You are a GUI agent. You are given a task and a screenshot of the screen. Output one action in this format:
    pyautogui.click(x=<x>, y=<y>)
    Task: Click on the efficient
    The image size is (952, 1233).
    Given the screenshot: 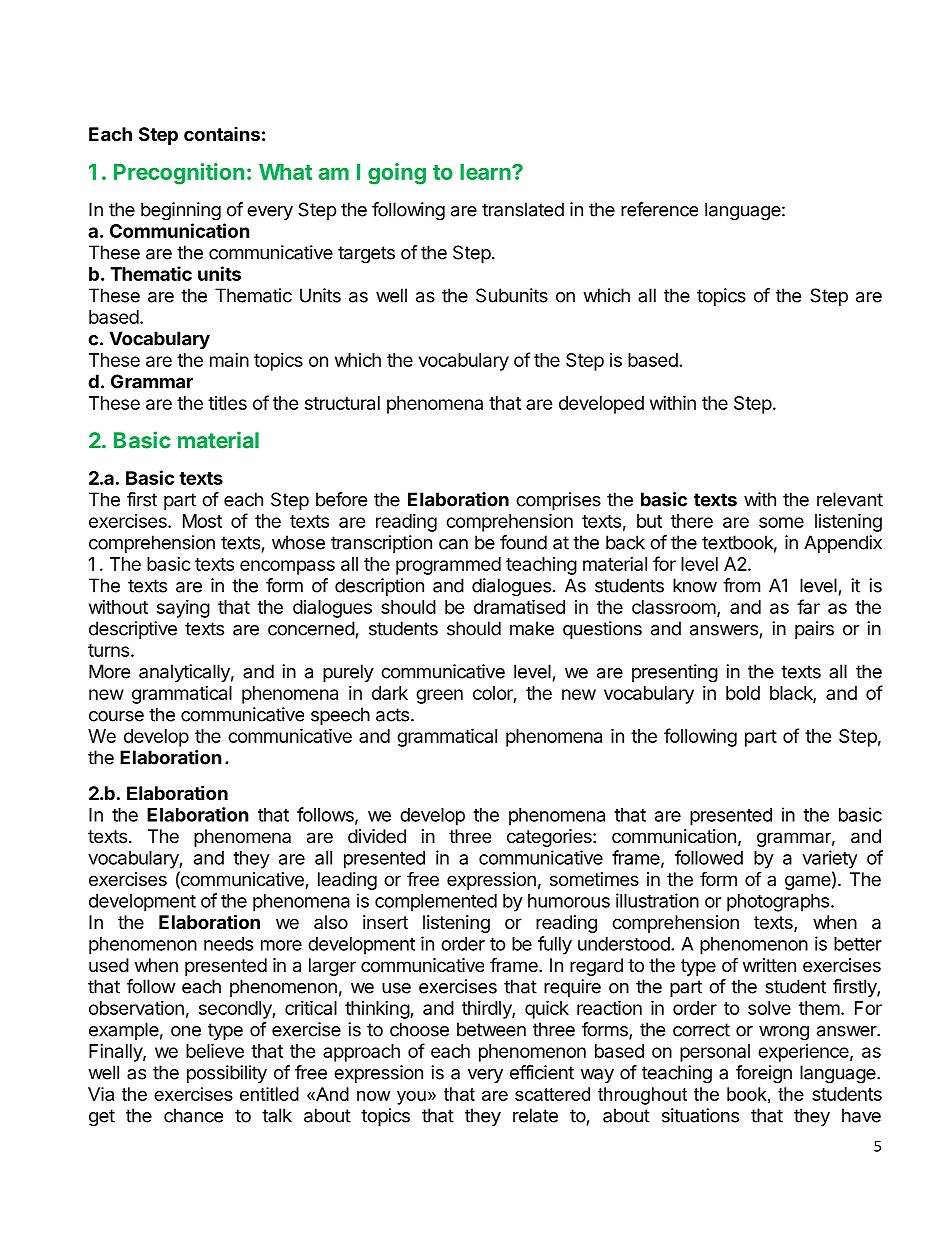 What is the action you would take?
    pyautogui.click(x=542, y=1072)
